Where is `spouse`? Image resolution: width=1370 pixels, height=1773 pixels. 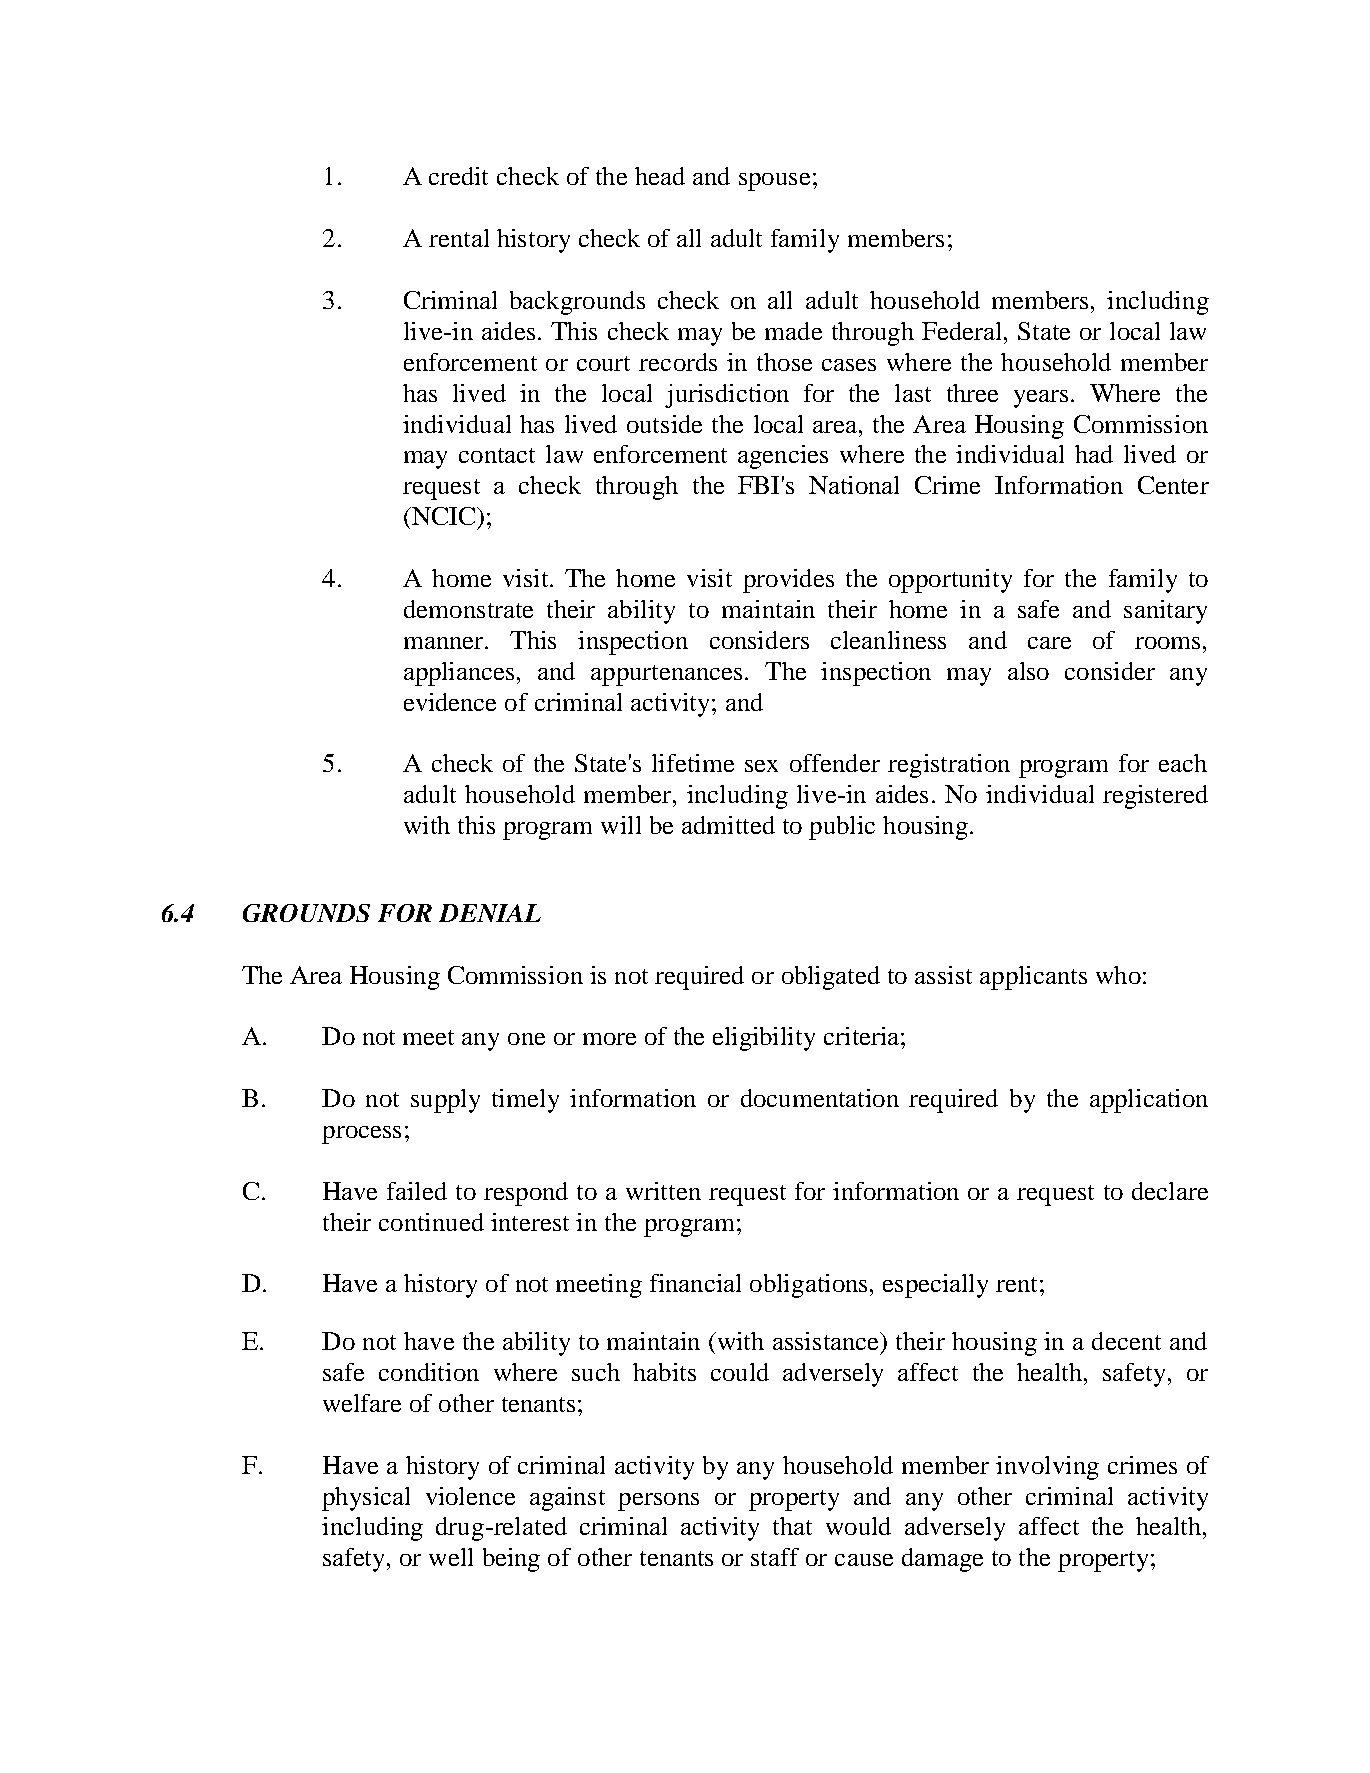
spouse is located at coordinates (774, 182).
